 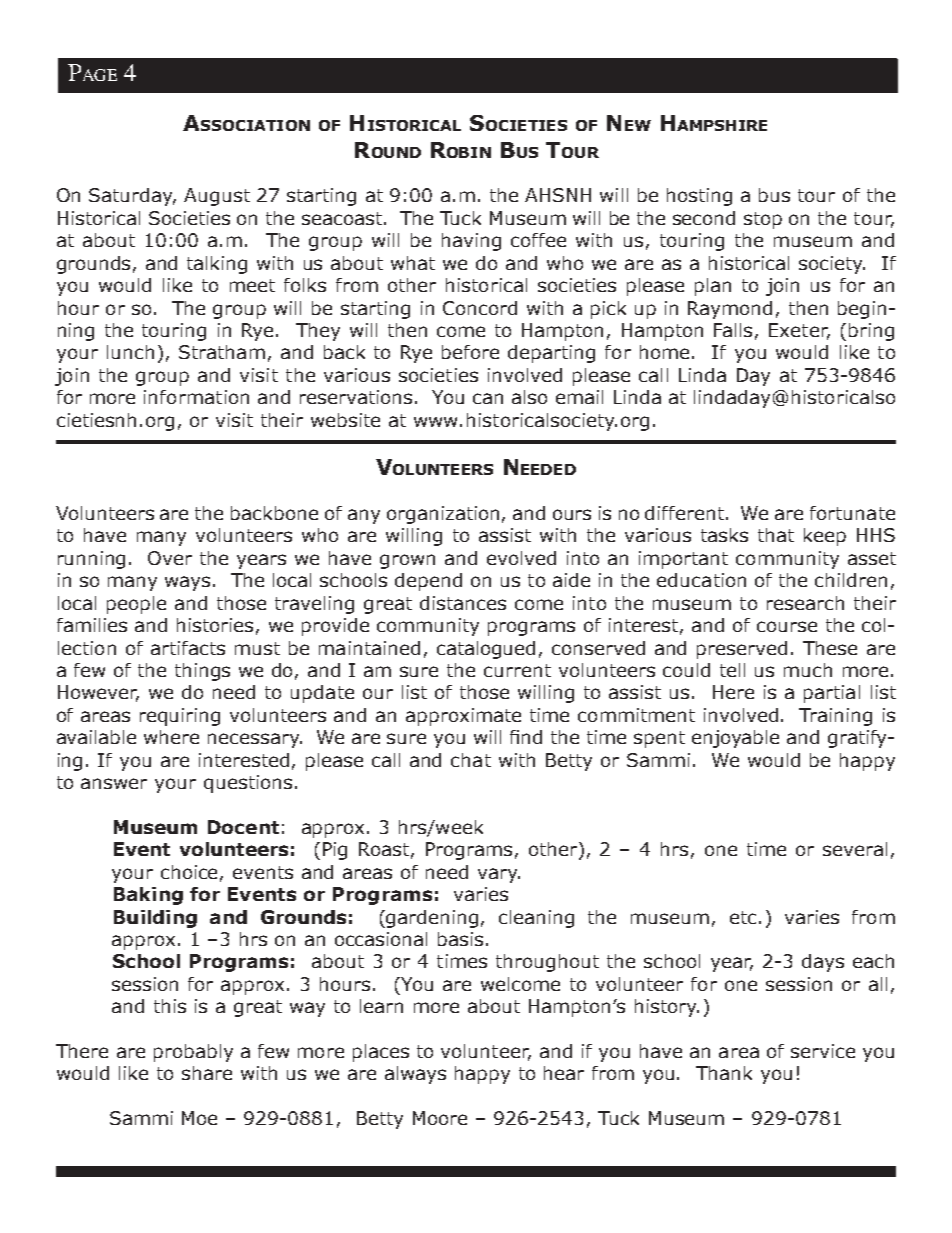 I want to click on August, so click(x=217, y=197).
